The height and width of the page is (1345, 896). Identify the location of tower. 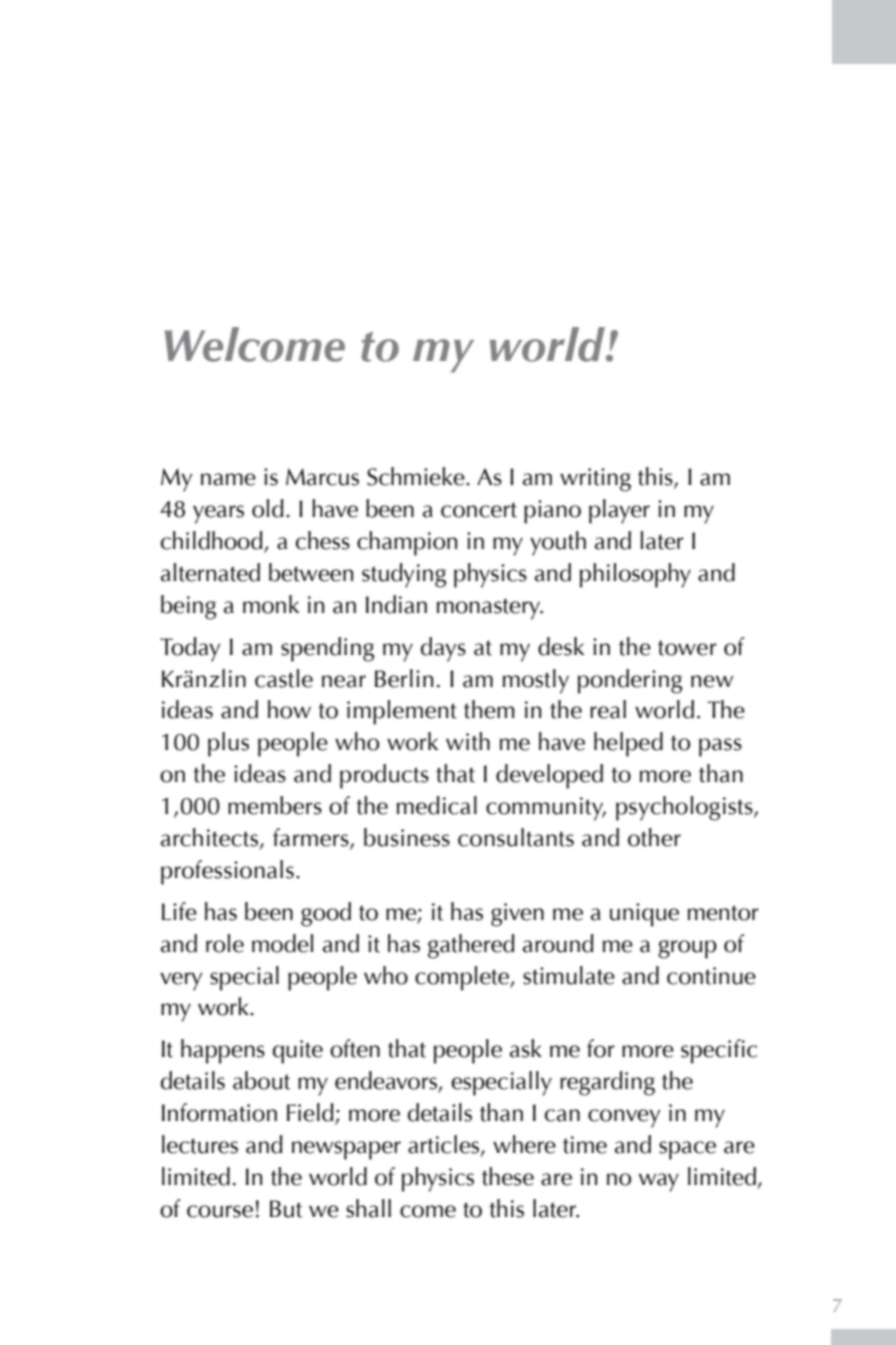
(687, 648).
